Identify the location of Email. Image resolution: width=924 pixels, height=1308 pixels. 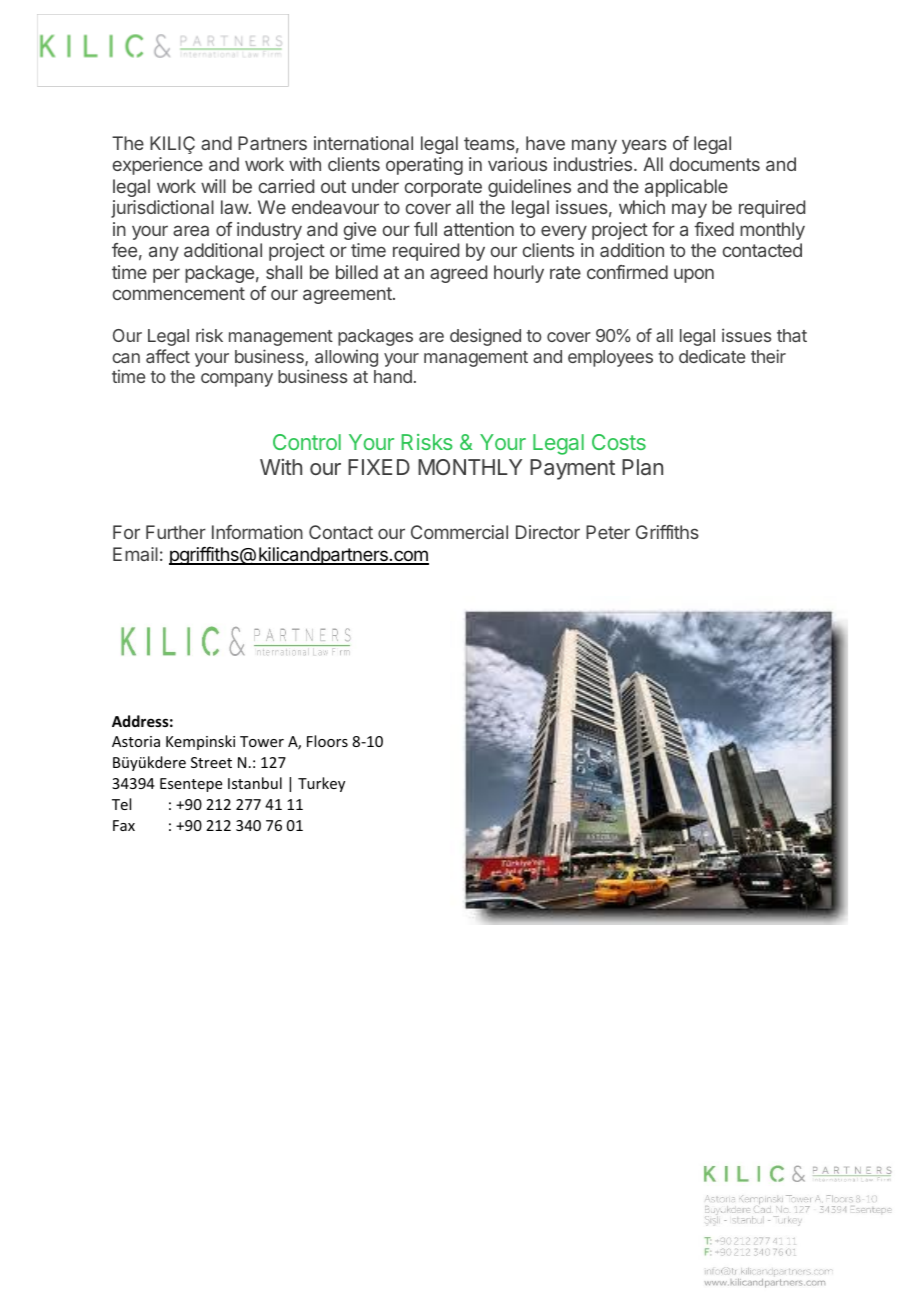
(135, 554).
